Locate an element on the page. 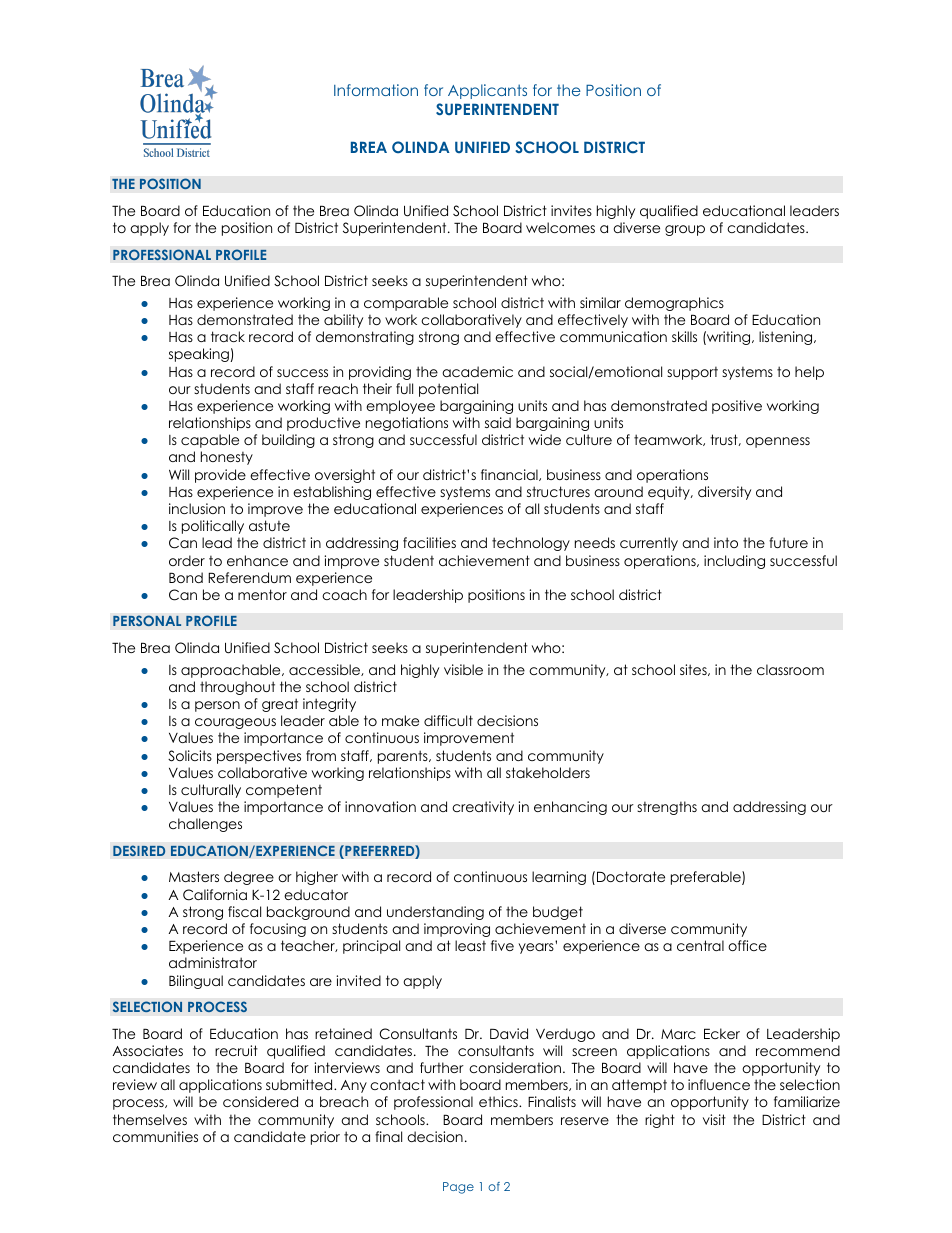 This image has width=952, height=1233. communities is located at coordinates (155, 1136).
